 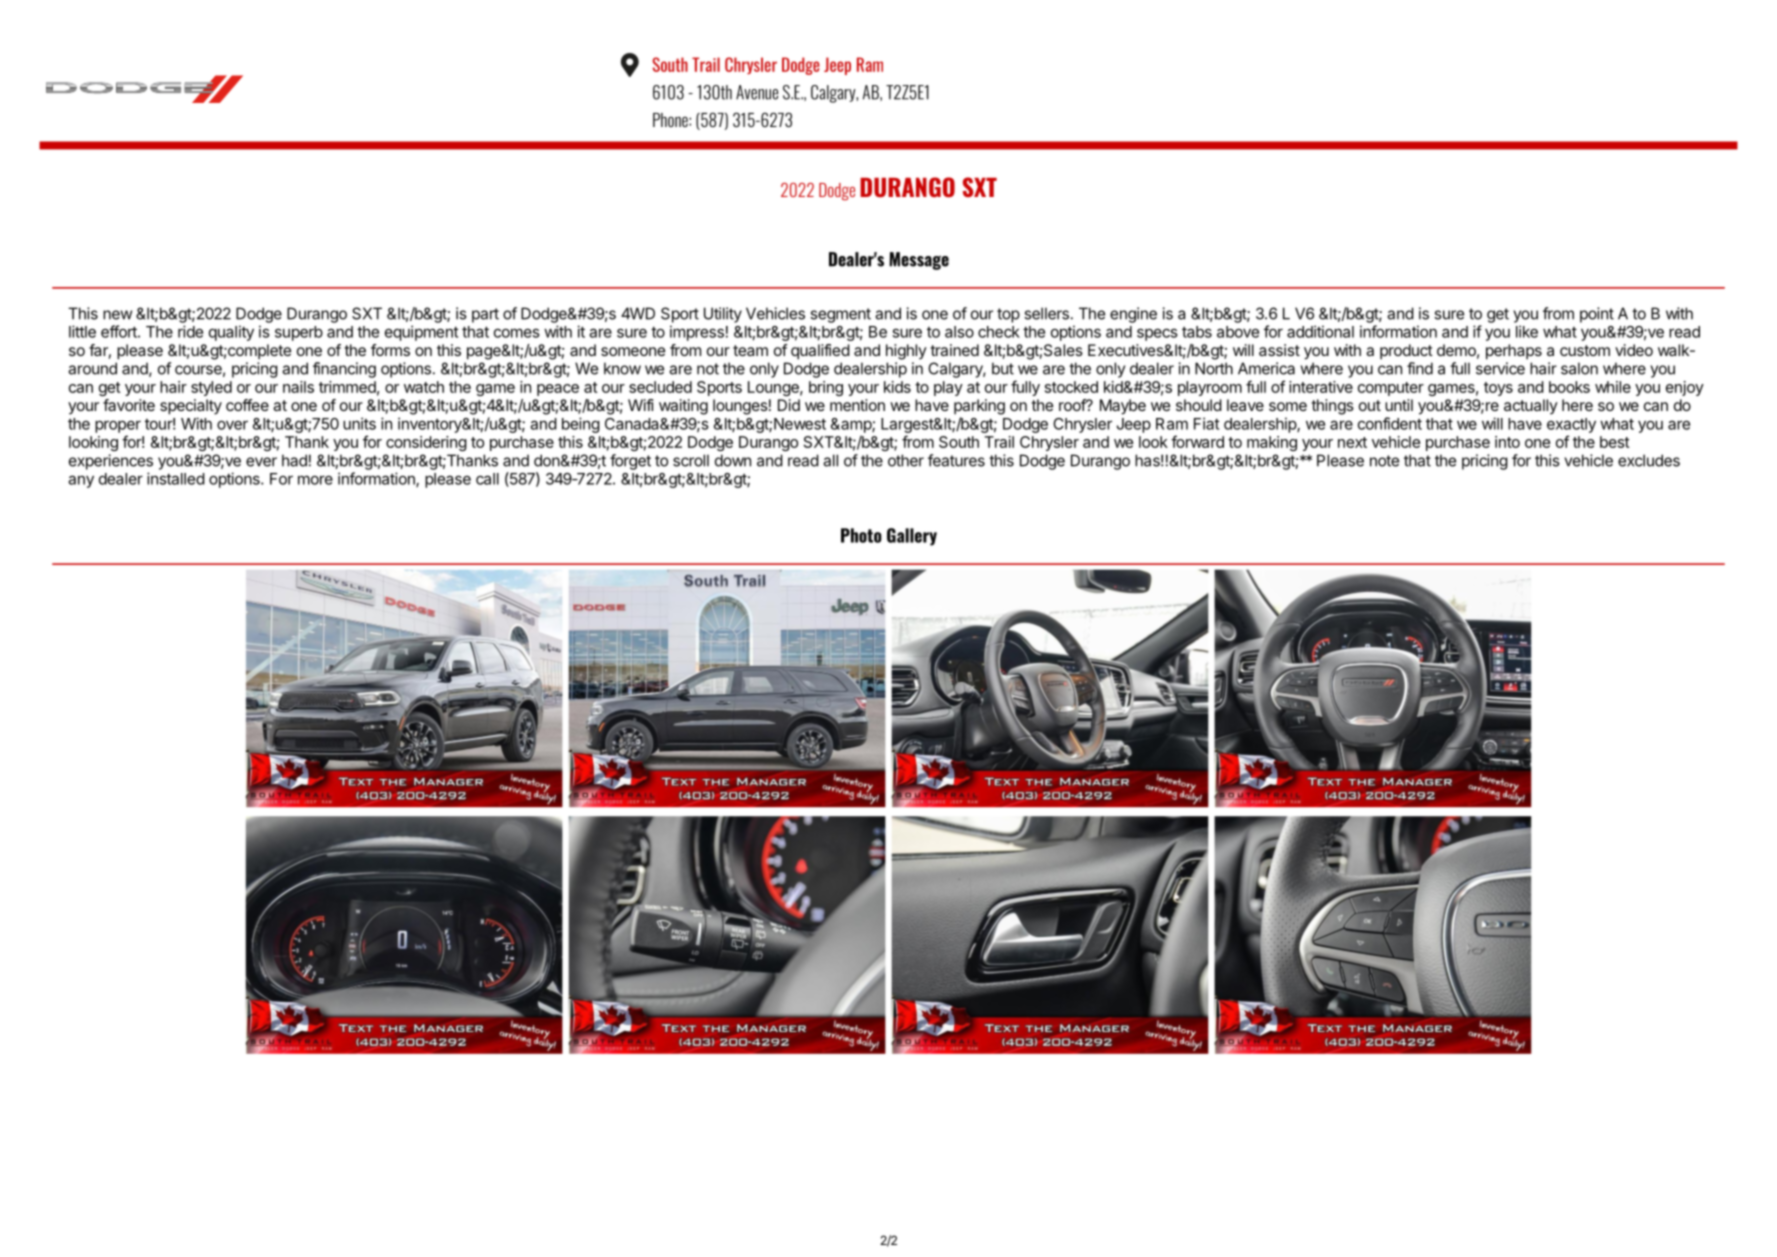 I want to click on more, so click(x=315, y=480).
